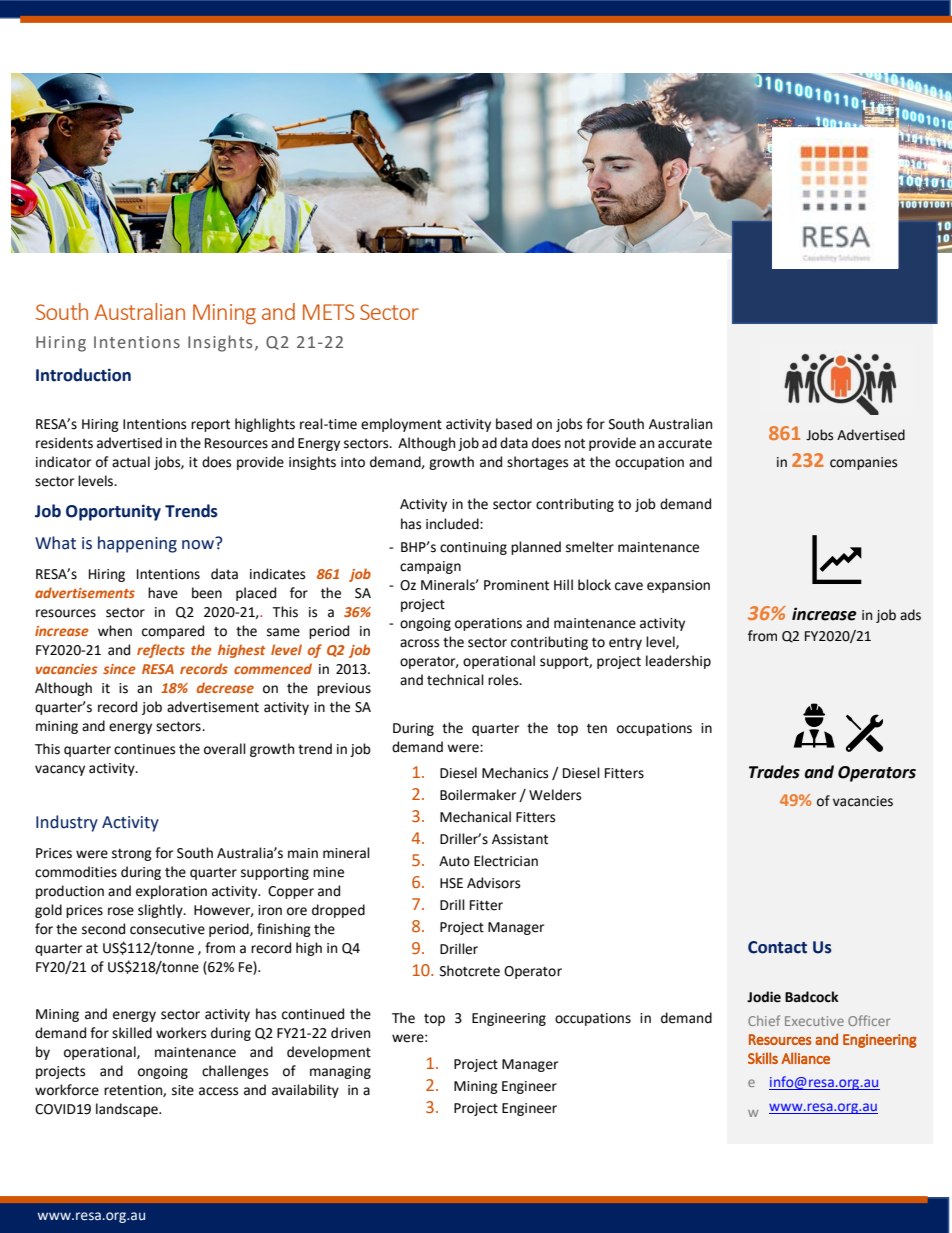 This image has width=952, height=1233. What do you see at coordinates (774, 772) in the image?
I see `Trades` at bounding box center [774, 772].
